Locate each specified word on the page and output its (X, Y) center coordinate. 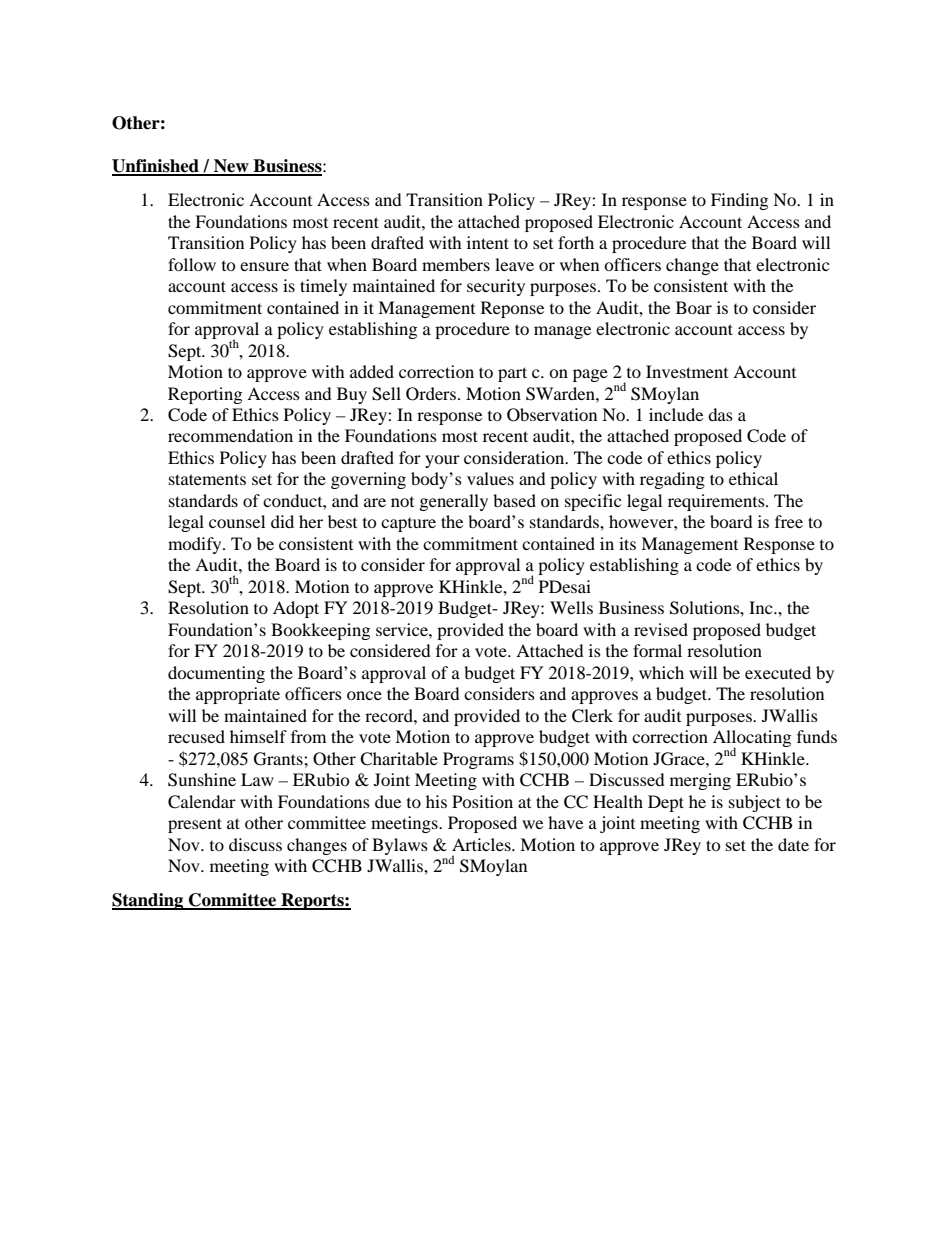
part (512, 374)
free (789, 521)
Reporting (205, 395)
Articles (482, 844)
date (793, 844)
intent (488, 242)
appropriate (238, 695)
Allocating (752, 740)
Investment (687, 371)
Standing (149, 901)
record (390, 715)
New (231, 167)
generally (454, 502)
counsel (237, 521)
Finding (739, 201)
